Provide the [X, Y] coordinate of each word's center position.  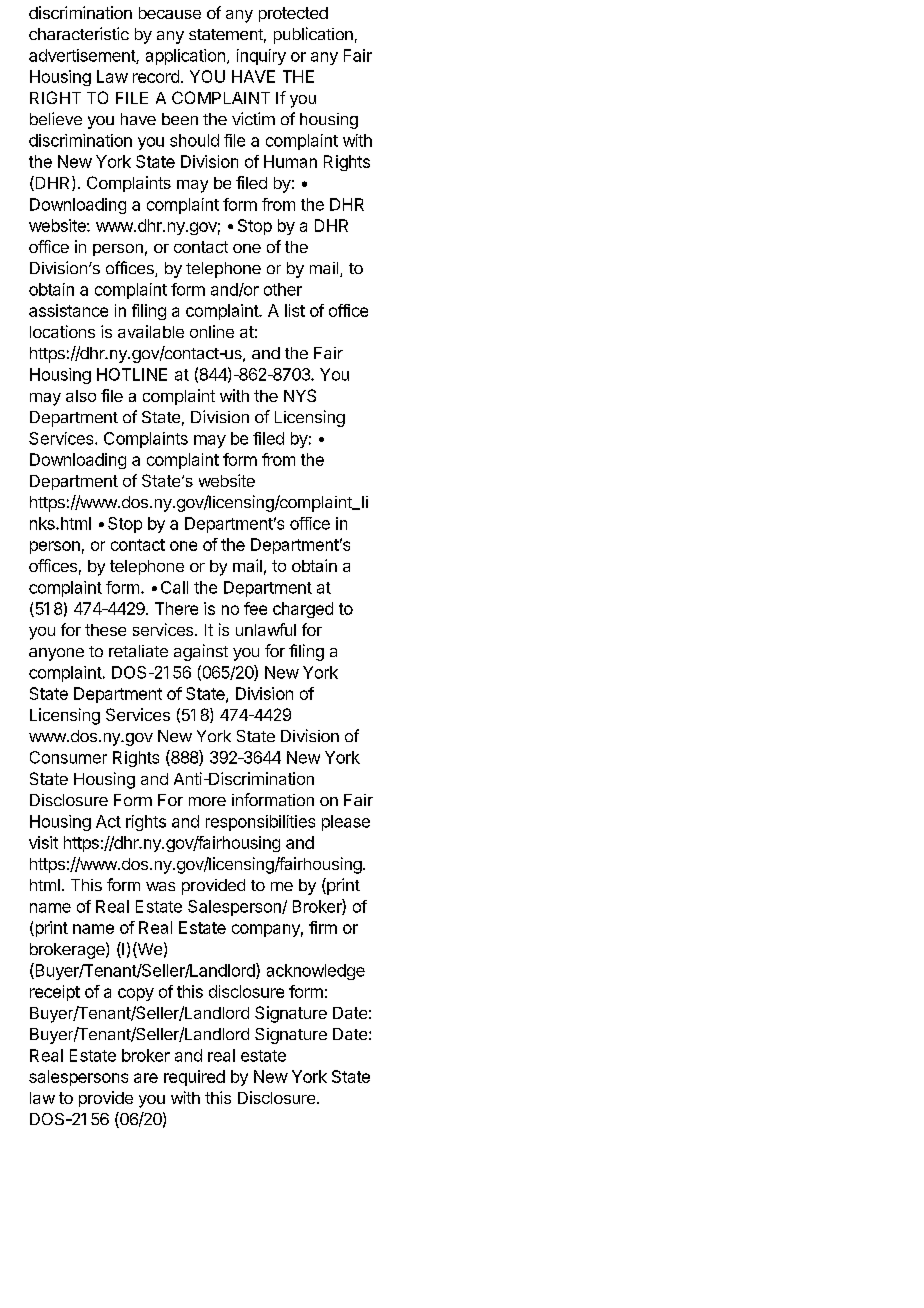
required [194, 1078]
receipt [55, 993]
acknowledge [316, 972]
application [185, 57]
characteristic [79, 33]
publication [313, 35]
